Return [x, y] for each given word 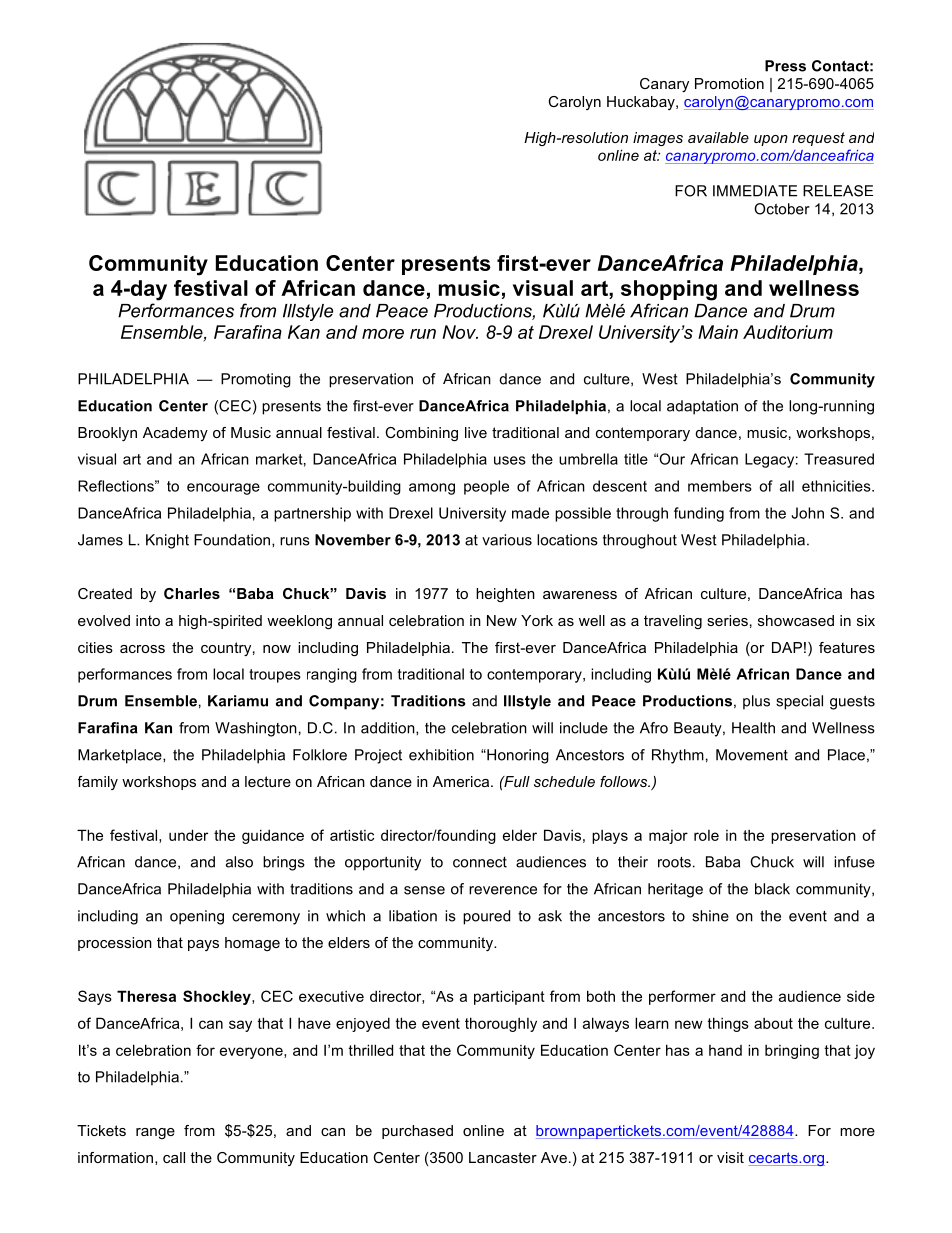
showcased [796, 620]
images [658, 139]
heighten [505, 595]
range [155, 1133]
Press [785, 66]
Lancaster [503, 1157]
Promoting [256, 380]
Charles [192, 593]
